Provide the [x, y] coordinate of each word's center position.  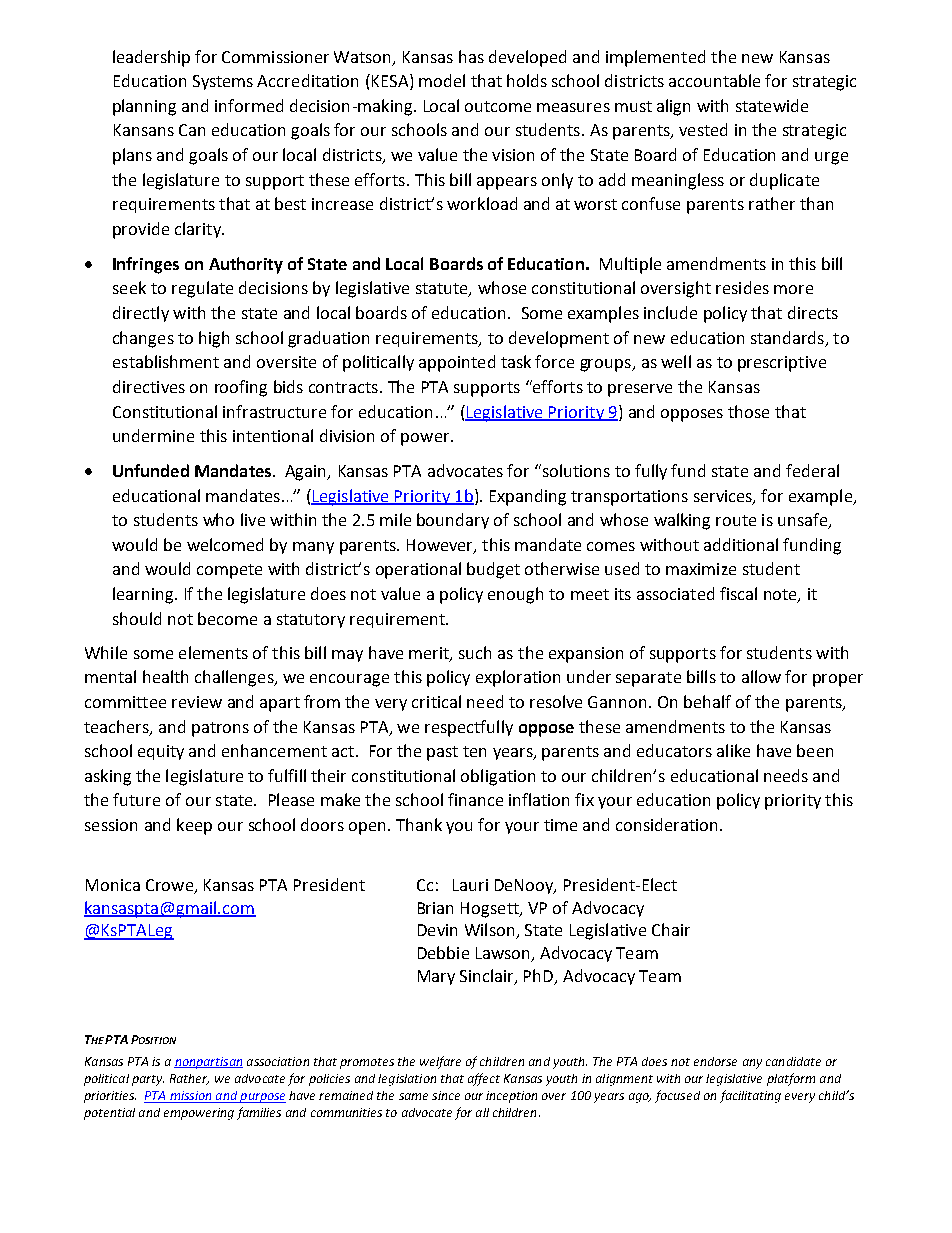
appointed [457, 363]
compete [229, 571]
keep [194, 826]
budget [493, 570]
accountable [714, 80]
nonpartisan [208, 1063]
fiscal [738, 593]
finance [475, 799]
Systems [223, 82]
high [214, 339]
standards [787, 337]
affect [484, 1079]
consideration [666, 824]
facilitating [750, 1096]
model [442, 80]
